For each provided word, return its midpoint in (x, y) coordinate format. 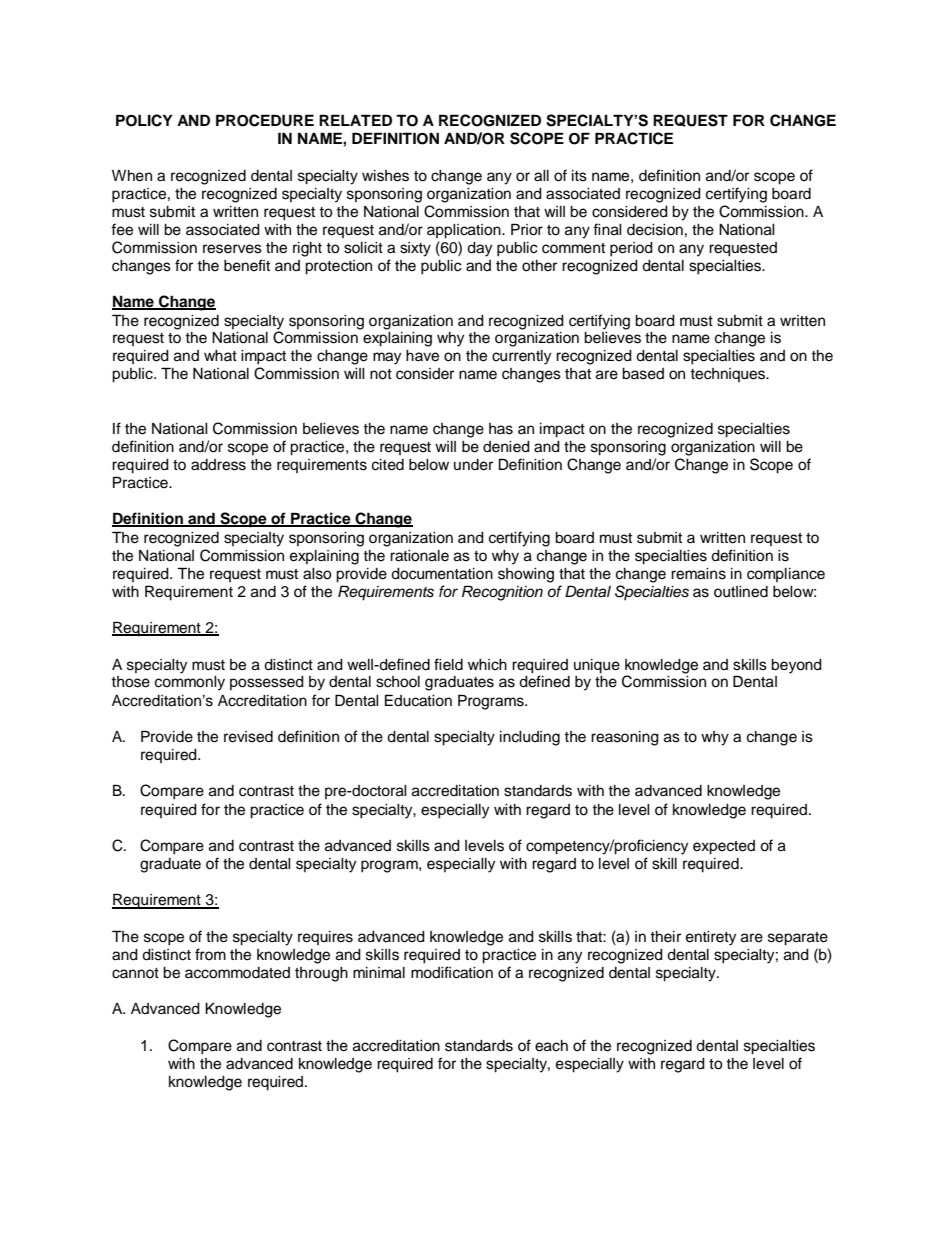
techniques (729, 375)
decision (655, 230)
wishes (385, 176)
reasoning (625, 738)
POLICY (144, 120)
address (218, 465)
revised (248, 737)
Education (418, 700)
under (473, 465)
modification (452, 972)
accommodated (237, 973)
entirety (711, 938)
